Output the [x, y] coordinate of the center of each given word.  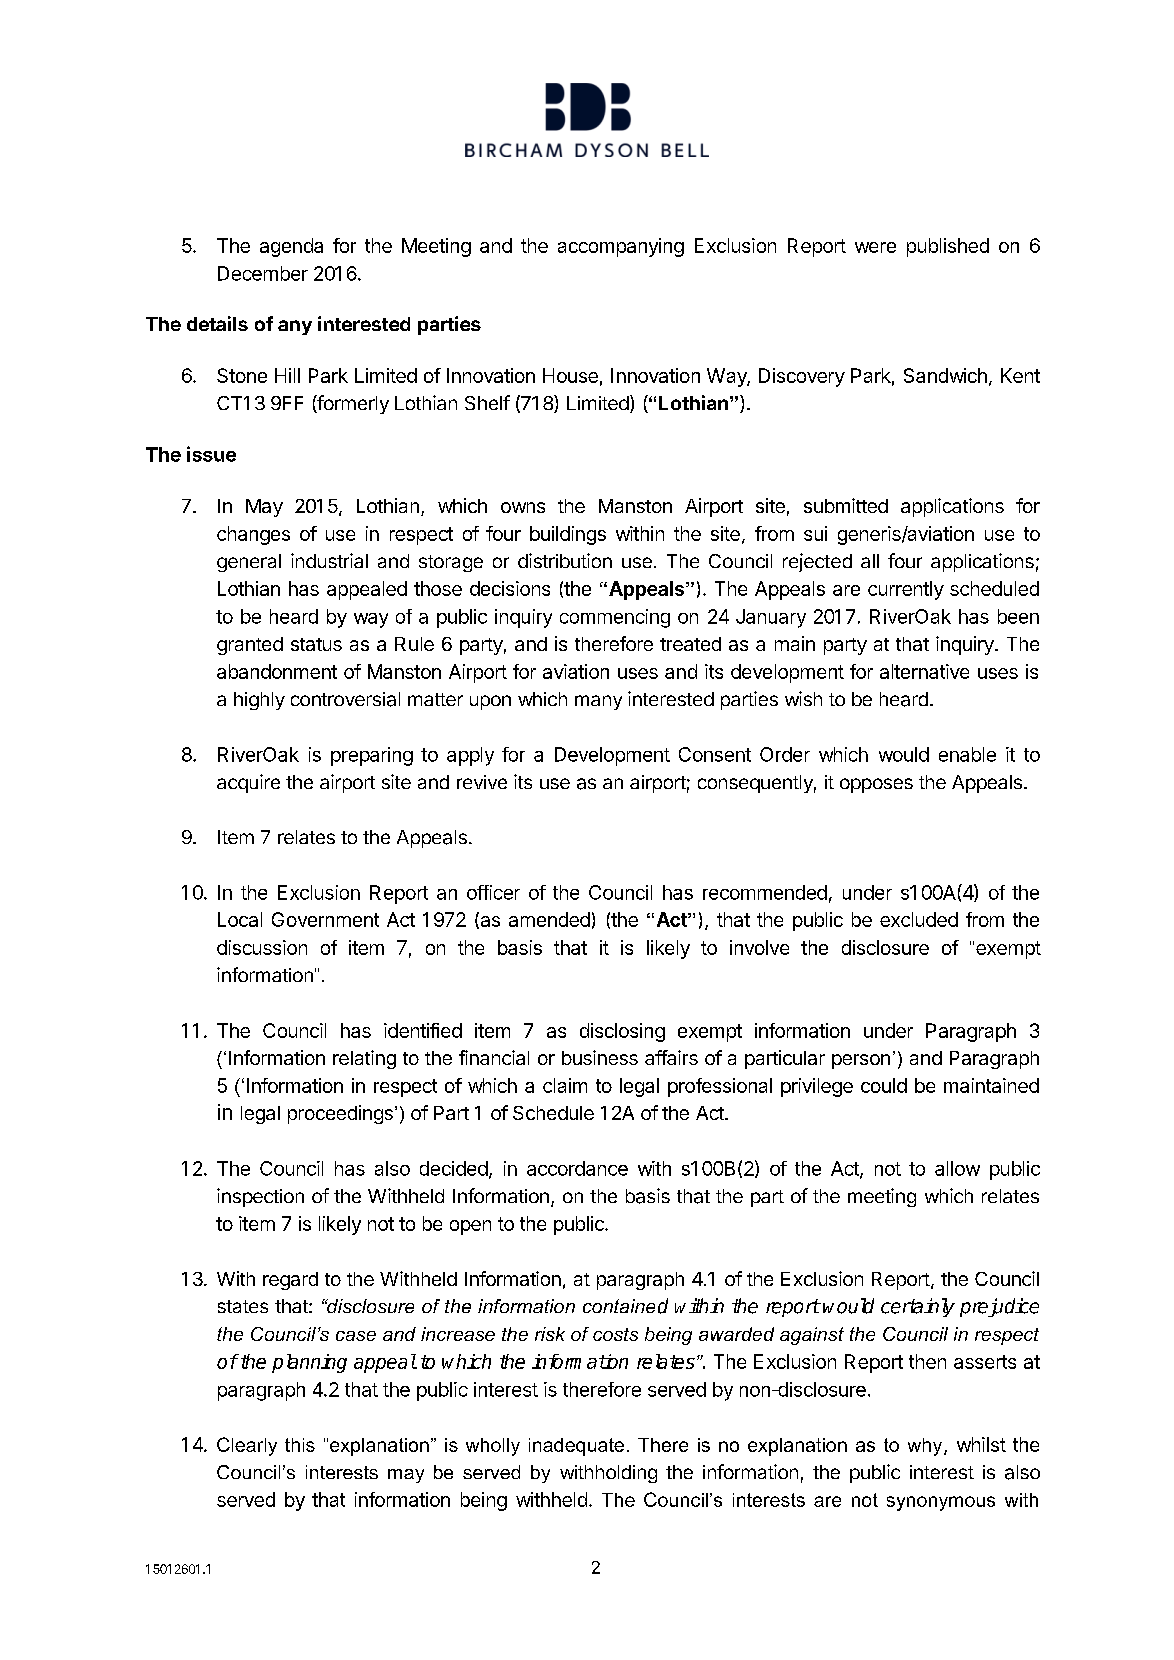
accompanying [621, 247]
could [884, 1085]
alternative [924, 671]
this [300, 1445]
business [600, 1057]
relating [364, 1059]
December [263, 273]
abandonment [277, 671]
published [948, 247]
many [598, 702]
